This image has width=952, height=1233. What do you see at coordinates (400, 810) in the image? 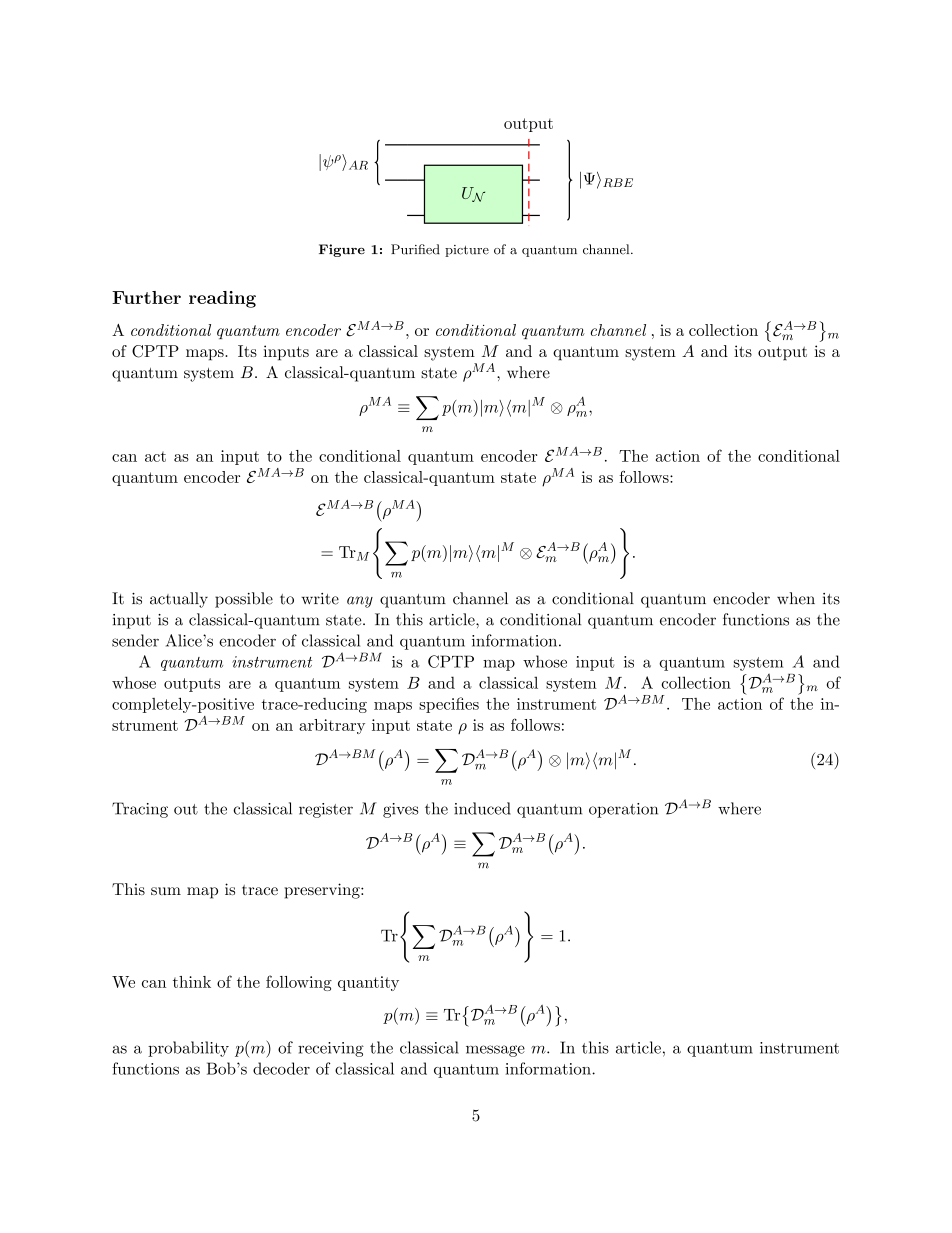
I see `gives` at bounding box center [400, 810].
